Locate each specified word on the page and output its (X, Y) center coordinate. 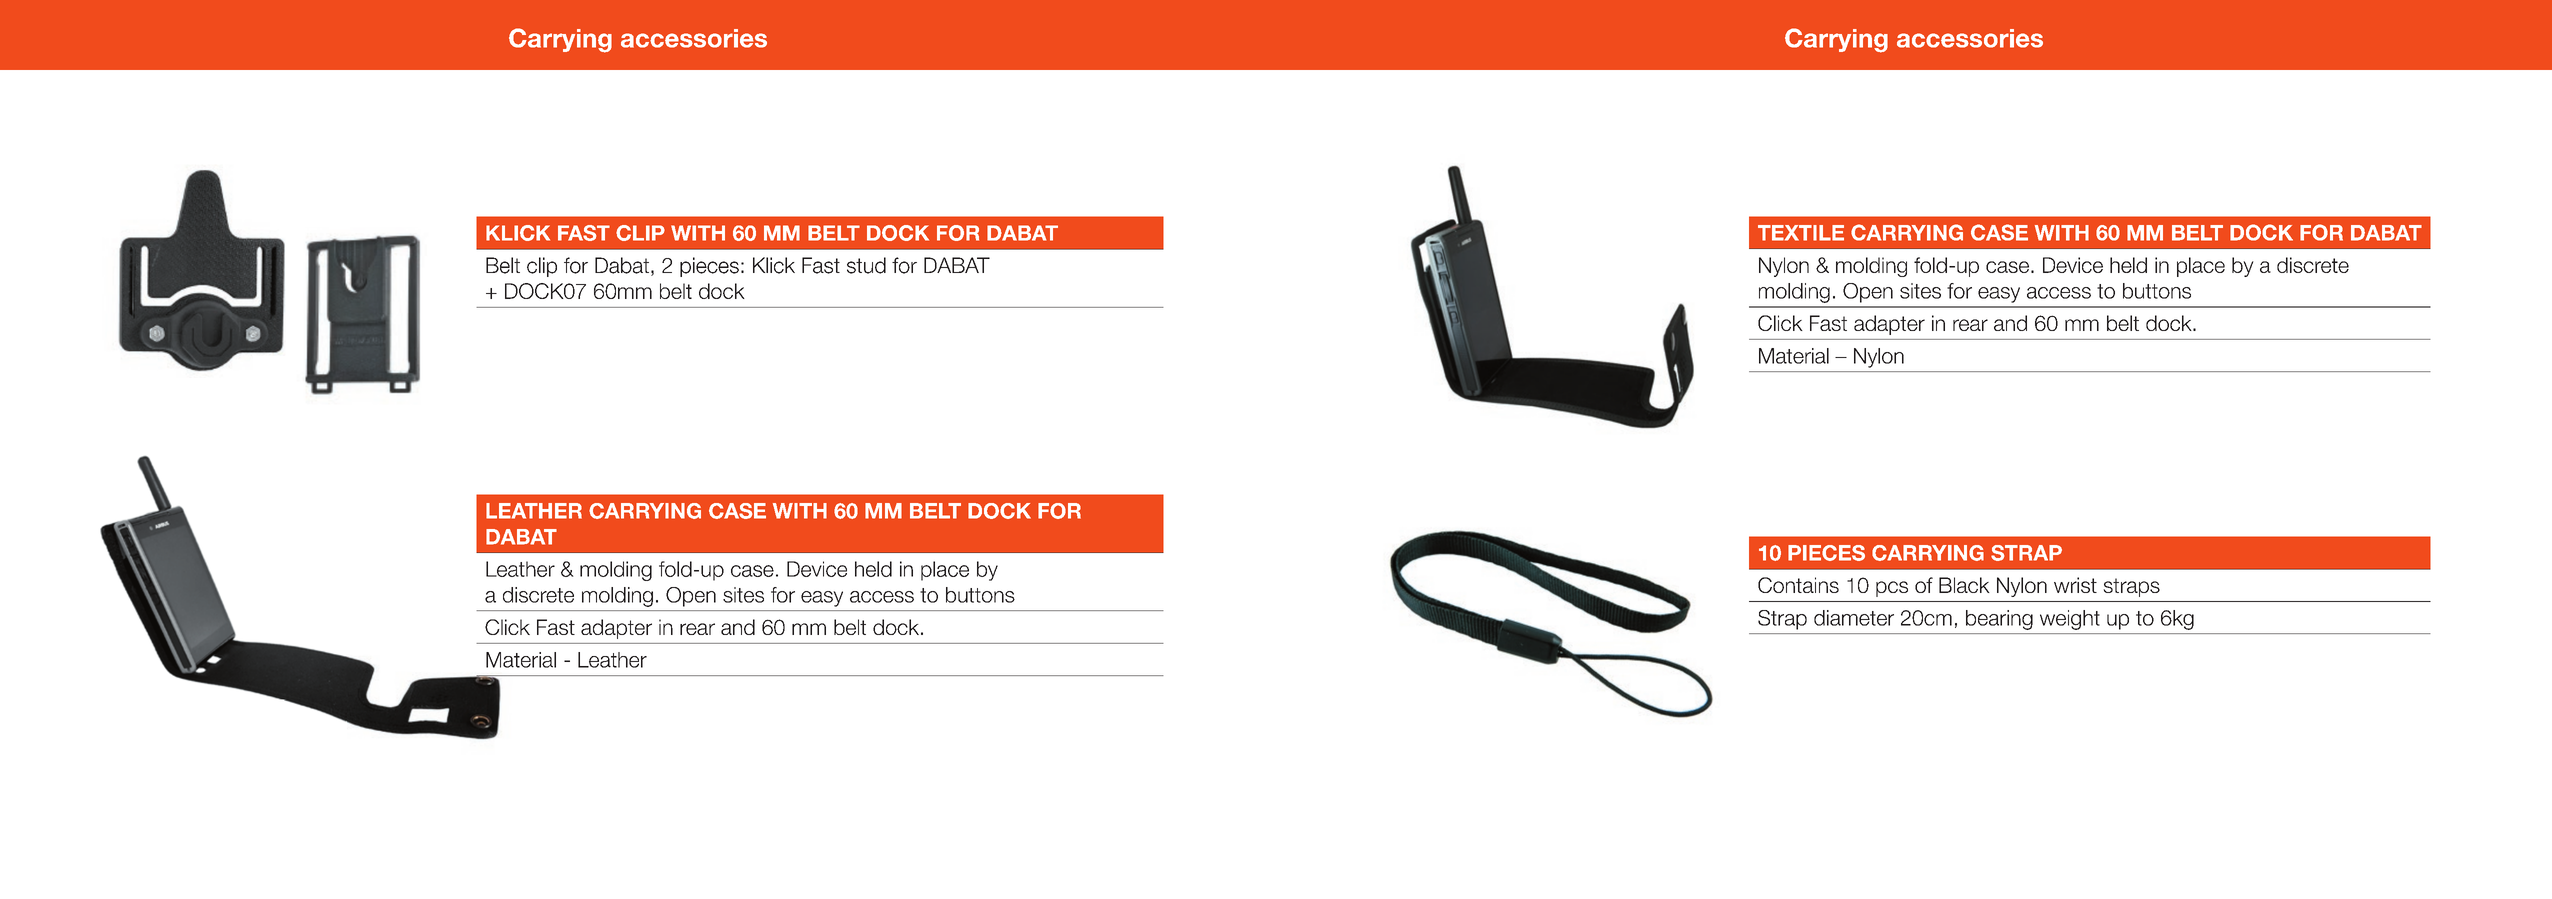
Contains (1798, 585)
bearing (1999, 620)
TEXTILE (1801, 233)
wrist (2075, 585)
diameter (1854, 618)
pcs (1892, 589)
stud (866, 265)
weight (2070, 620)
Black (1964, 585)
